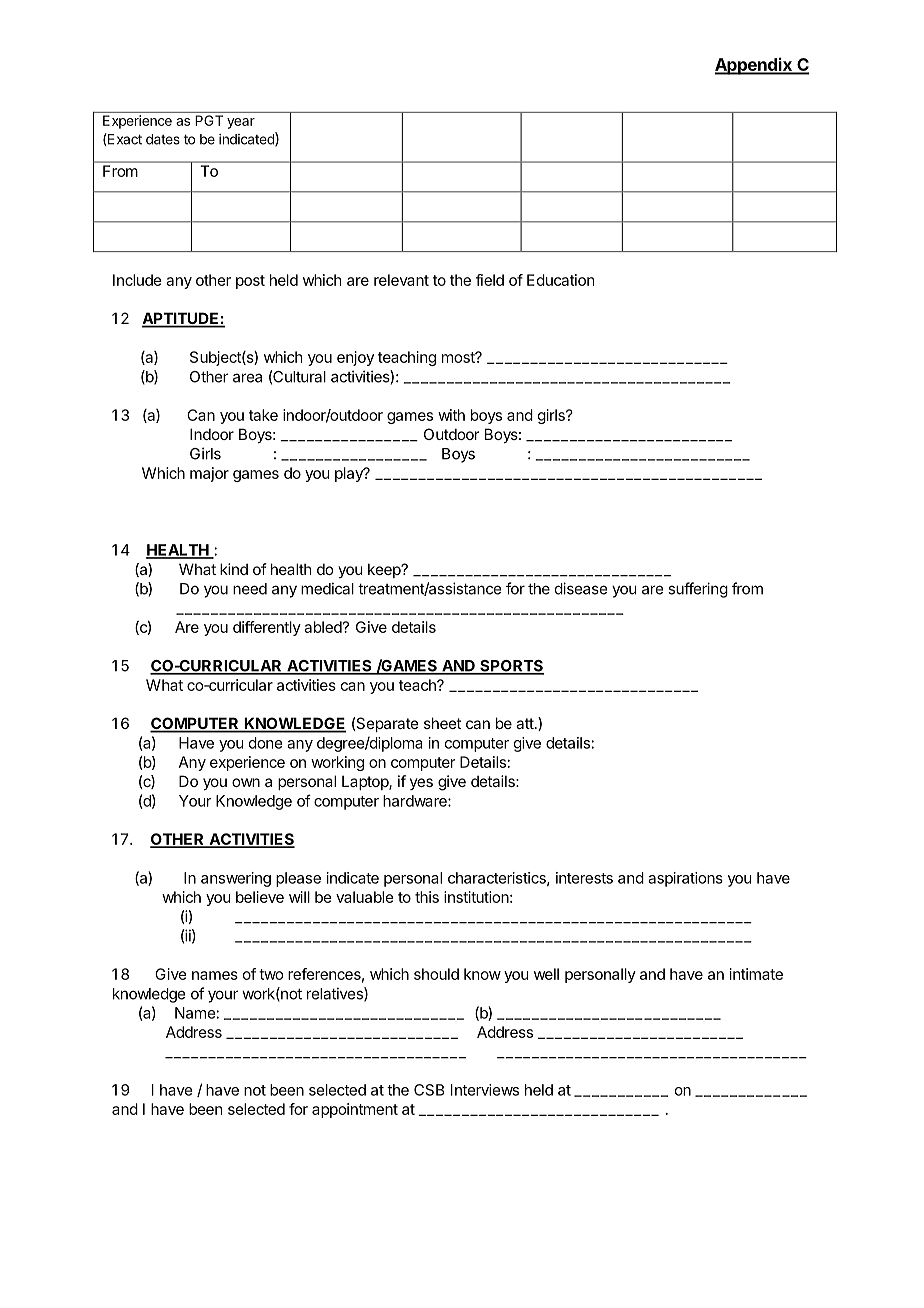  I want to click on hardware, so click(416, 801).
